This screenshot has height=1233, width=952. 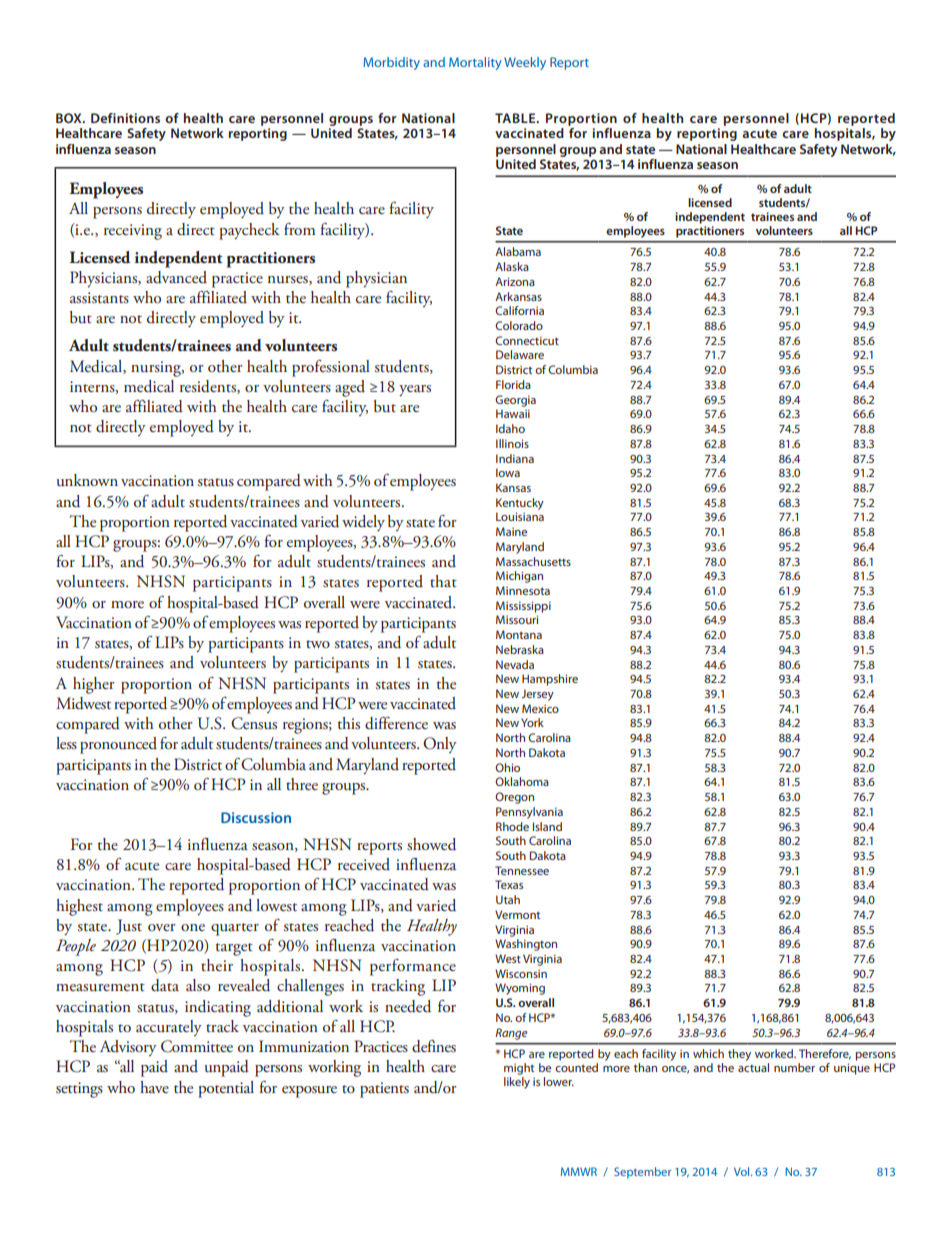 I want to click on California, so click(x=519, y=310).
